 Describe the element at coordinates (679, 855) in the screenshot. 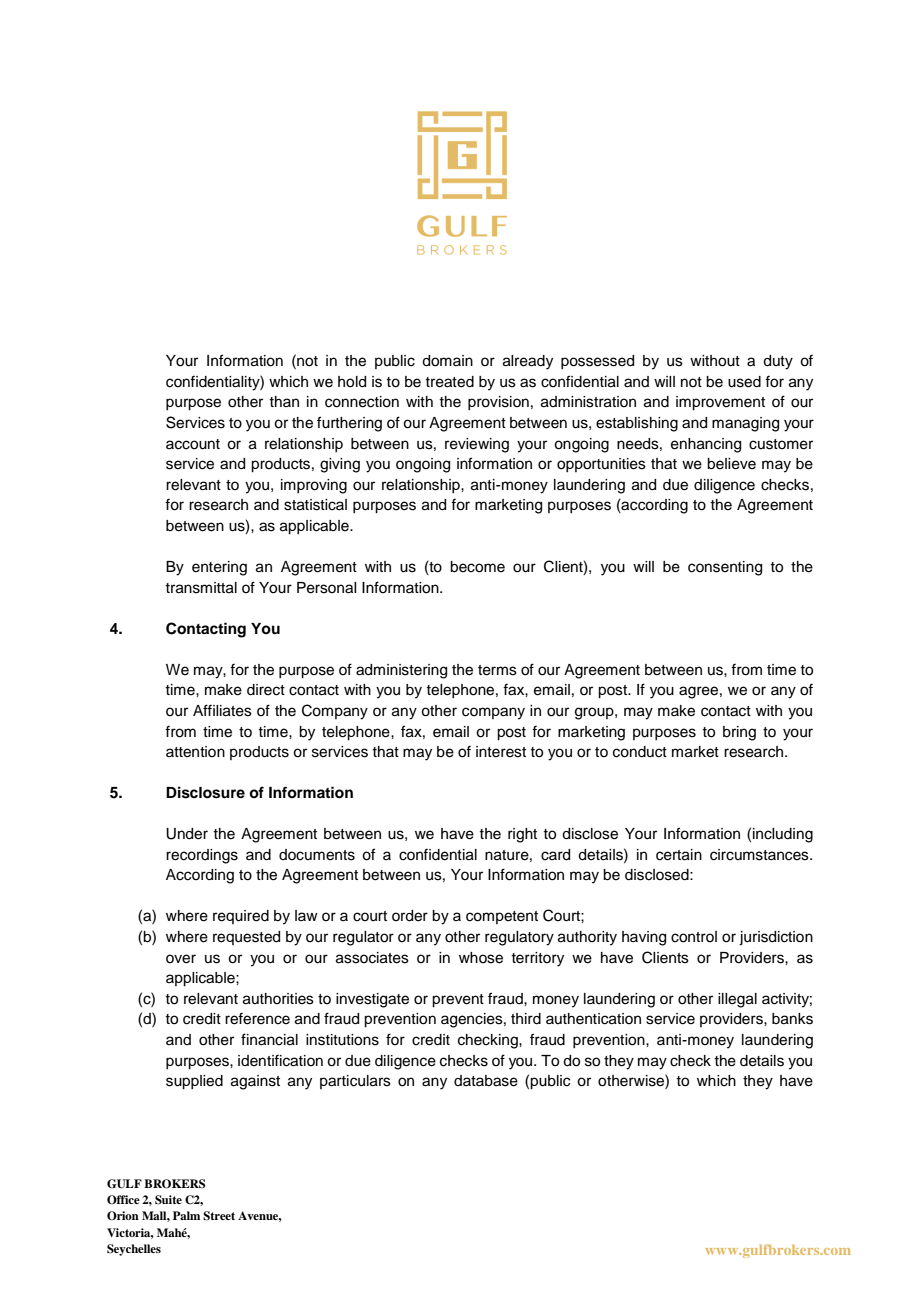

I see `certain` at that location.
